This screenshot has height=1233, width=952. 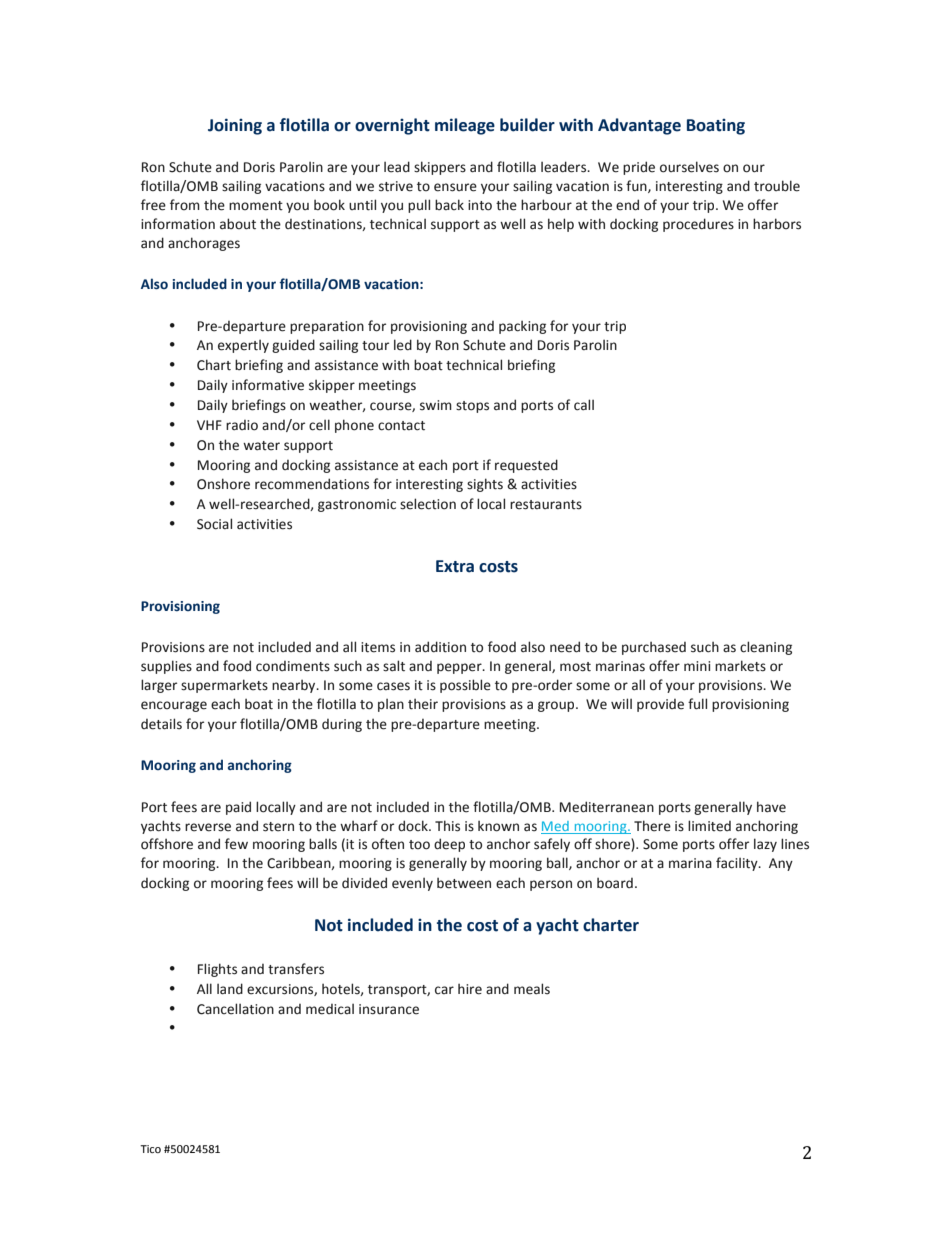 What do you see at coordinates (389, 1009) in the screenshot?
I see `insurance` at bounding box center [389, 1009].
